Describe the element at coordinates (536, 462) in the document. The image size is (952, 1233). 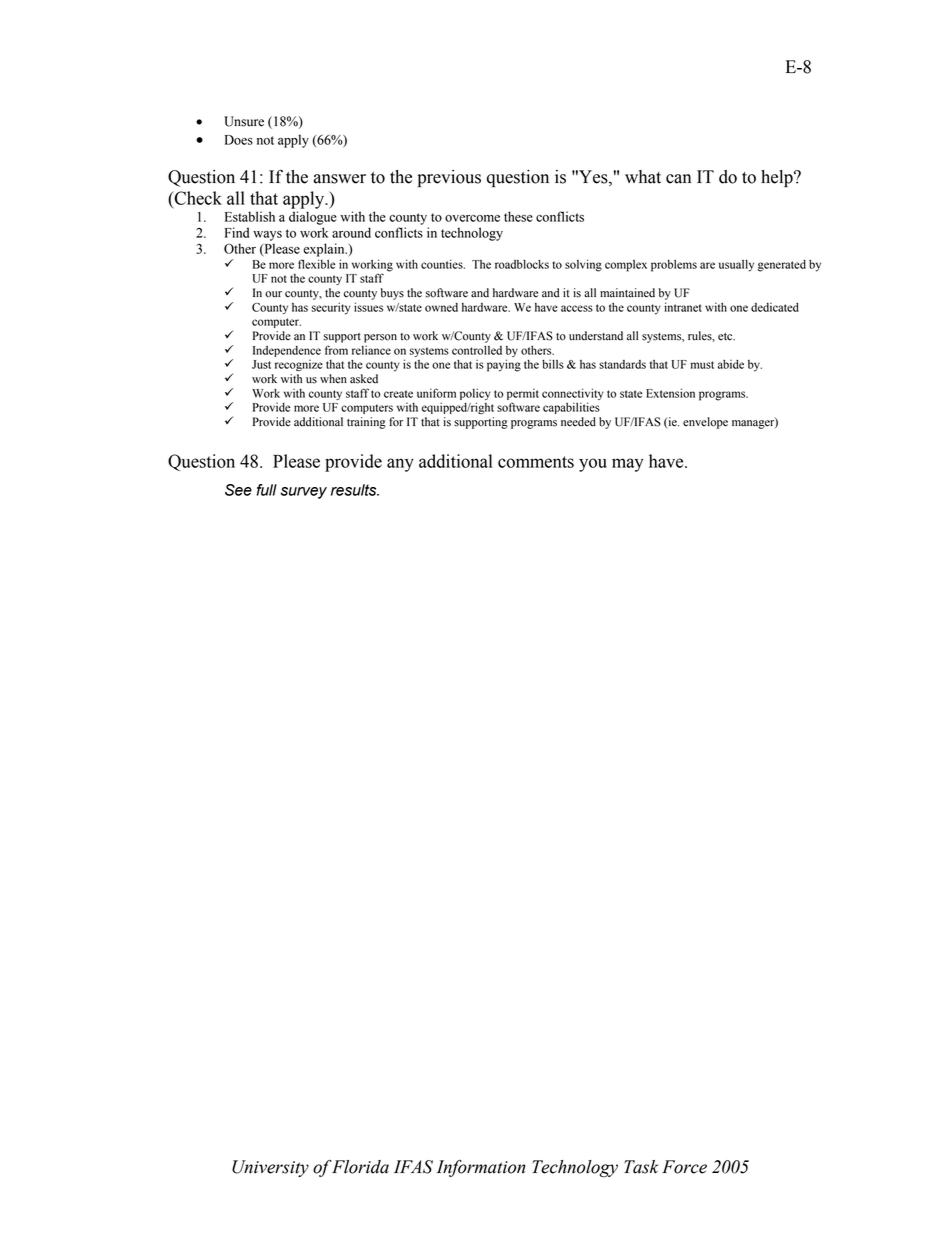
I see `comments` at that location.
